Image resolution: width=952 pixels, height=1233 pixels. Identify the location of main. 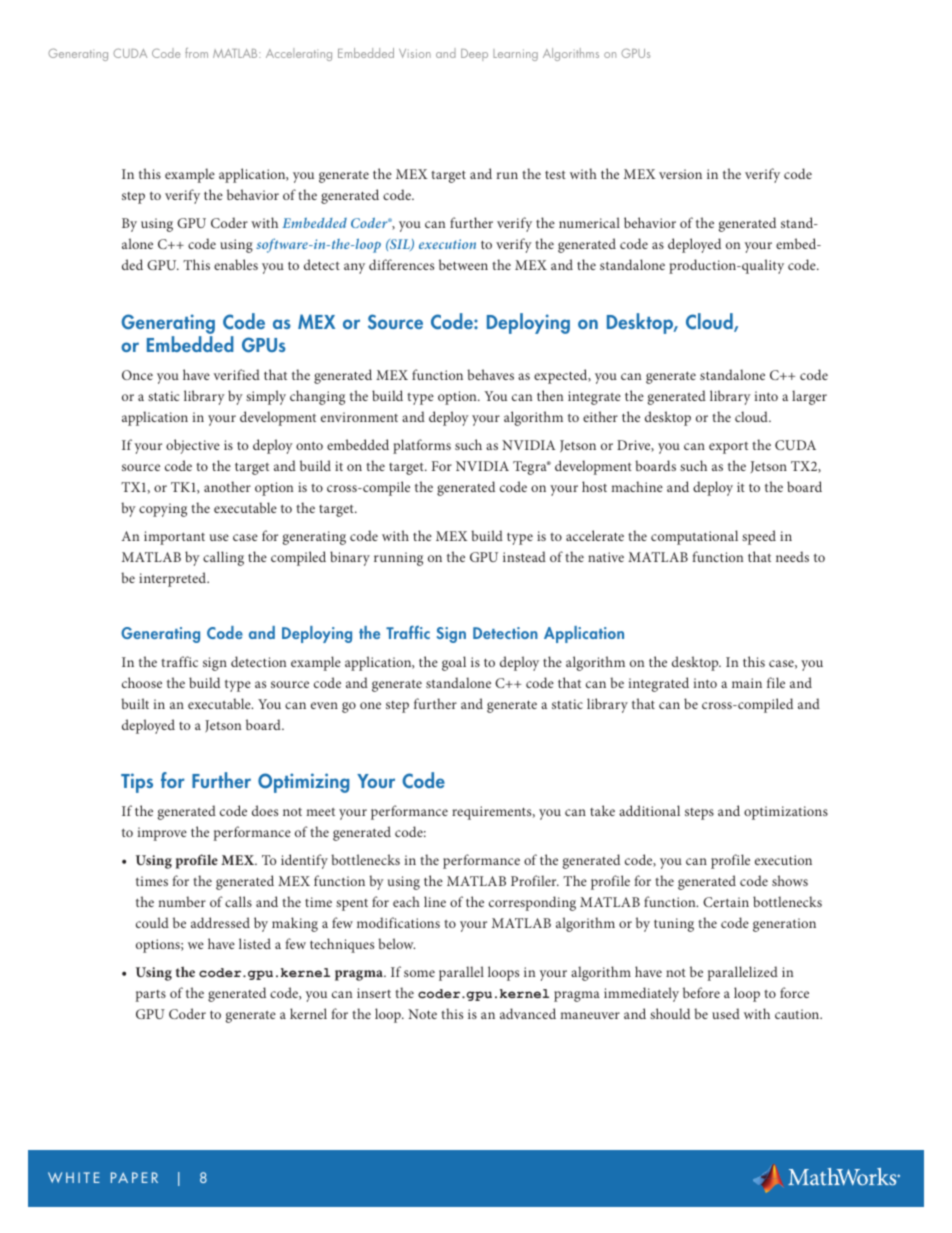
(747, 683).
